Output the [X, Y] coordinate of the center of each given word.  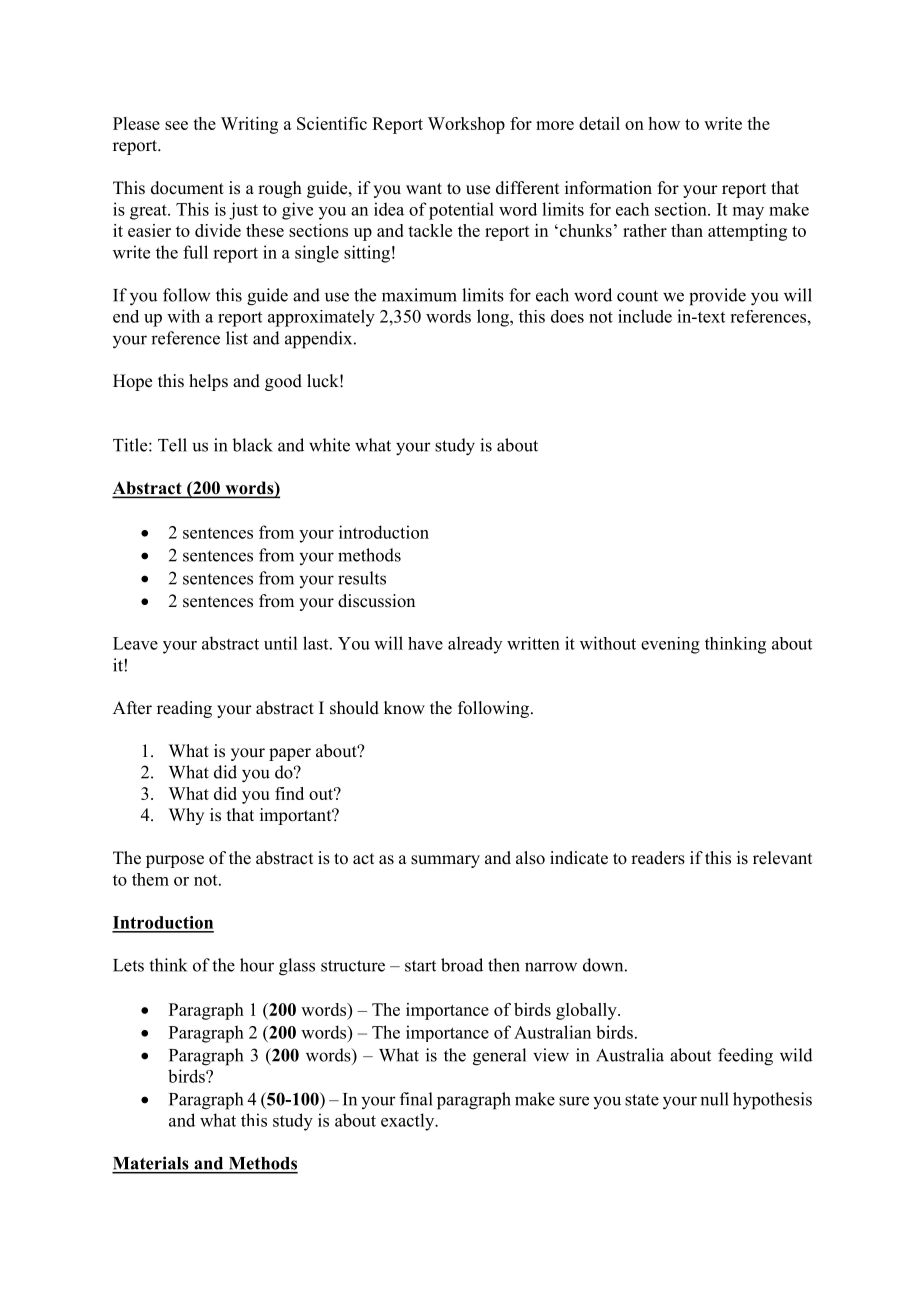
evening [670, 645]
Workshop [466, 125]
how [664, 123]
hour [257, 965]
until [280, 643]
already [475, 645]
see [176, 125]
